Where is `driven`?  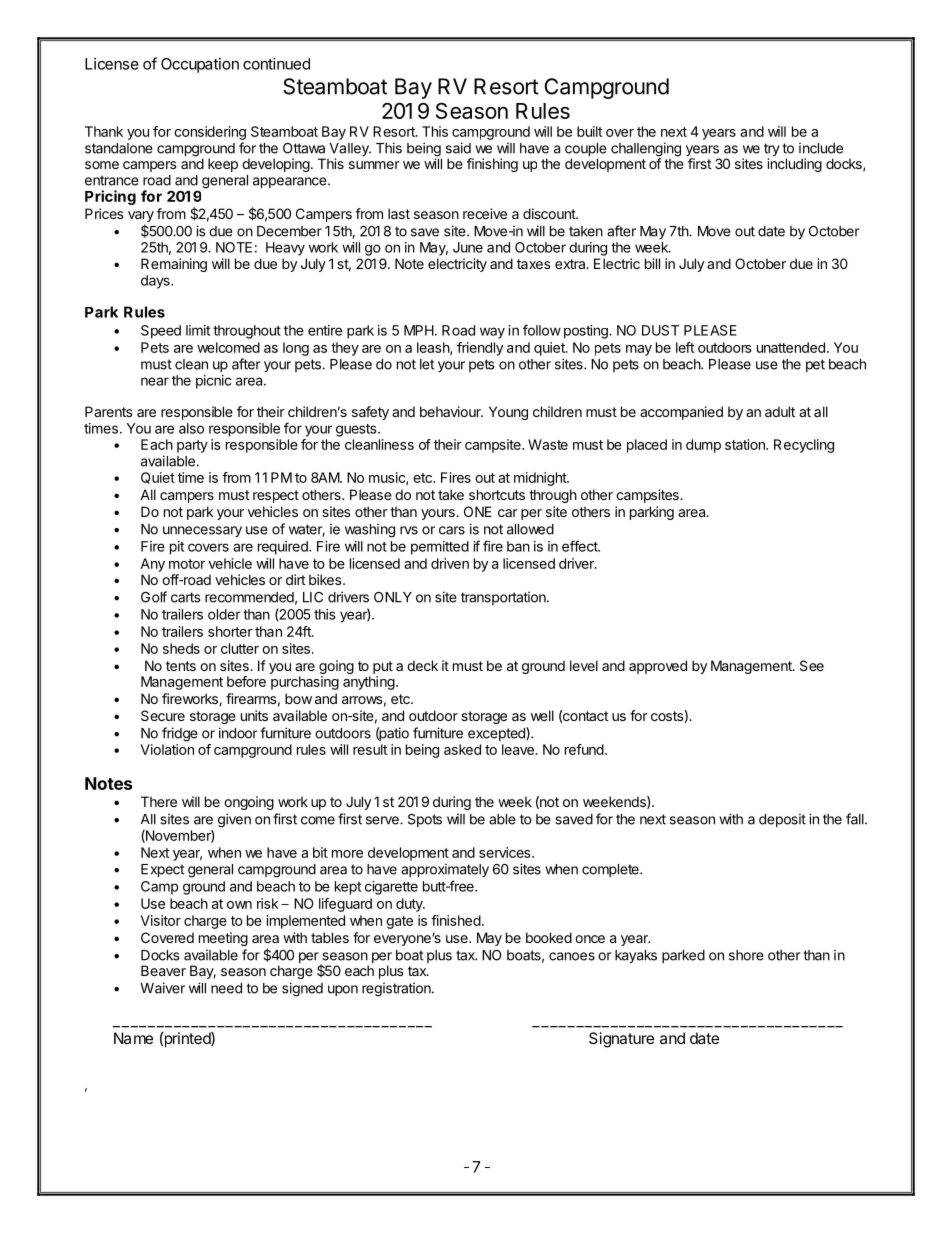
driven is located at coordinates (450, 563).
